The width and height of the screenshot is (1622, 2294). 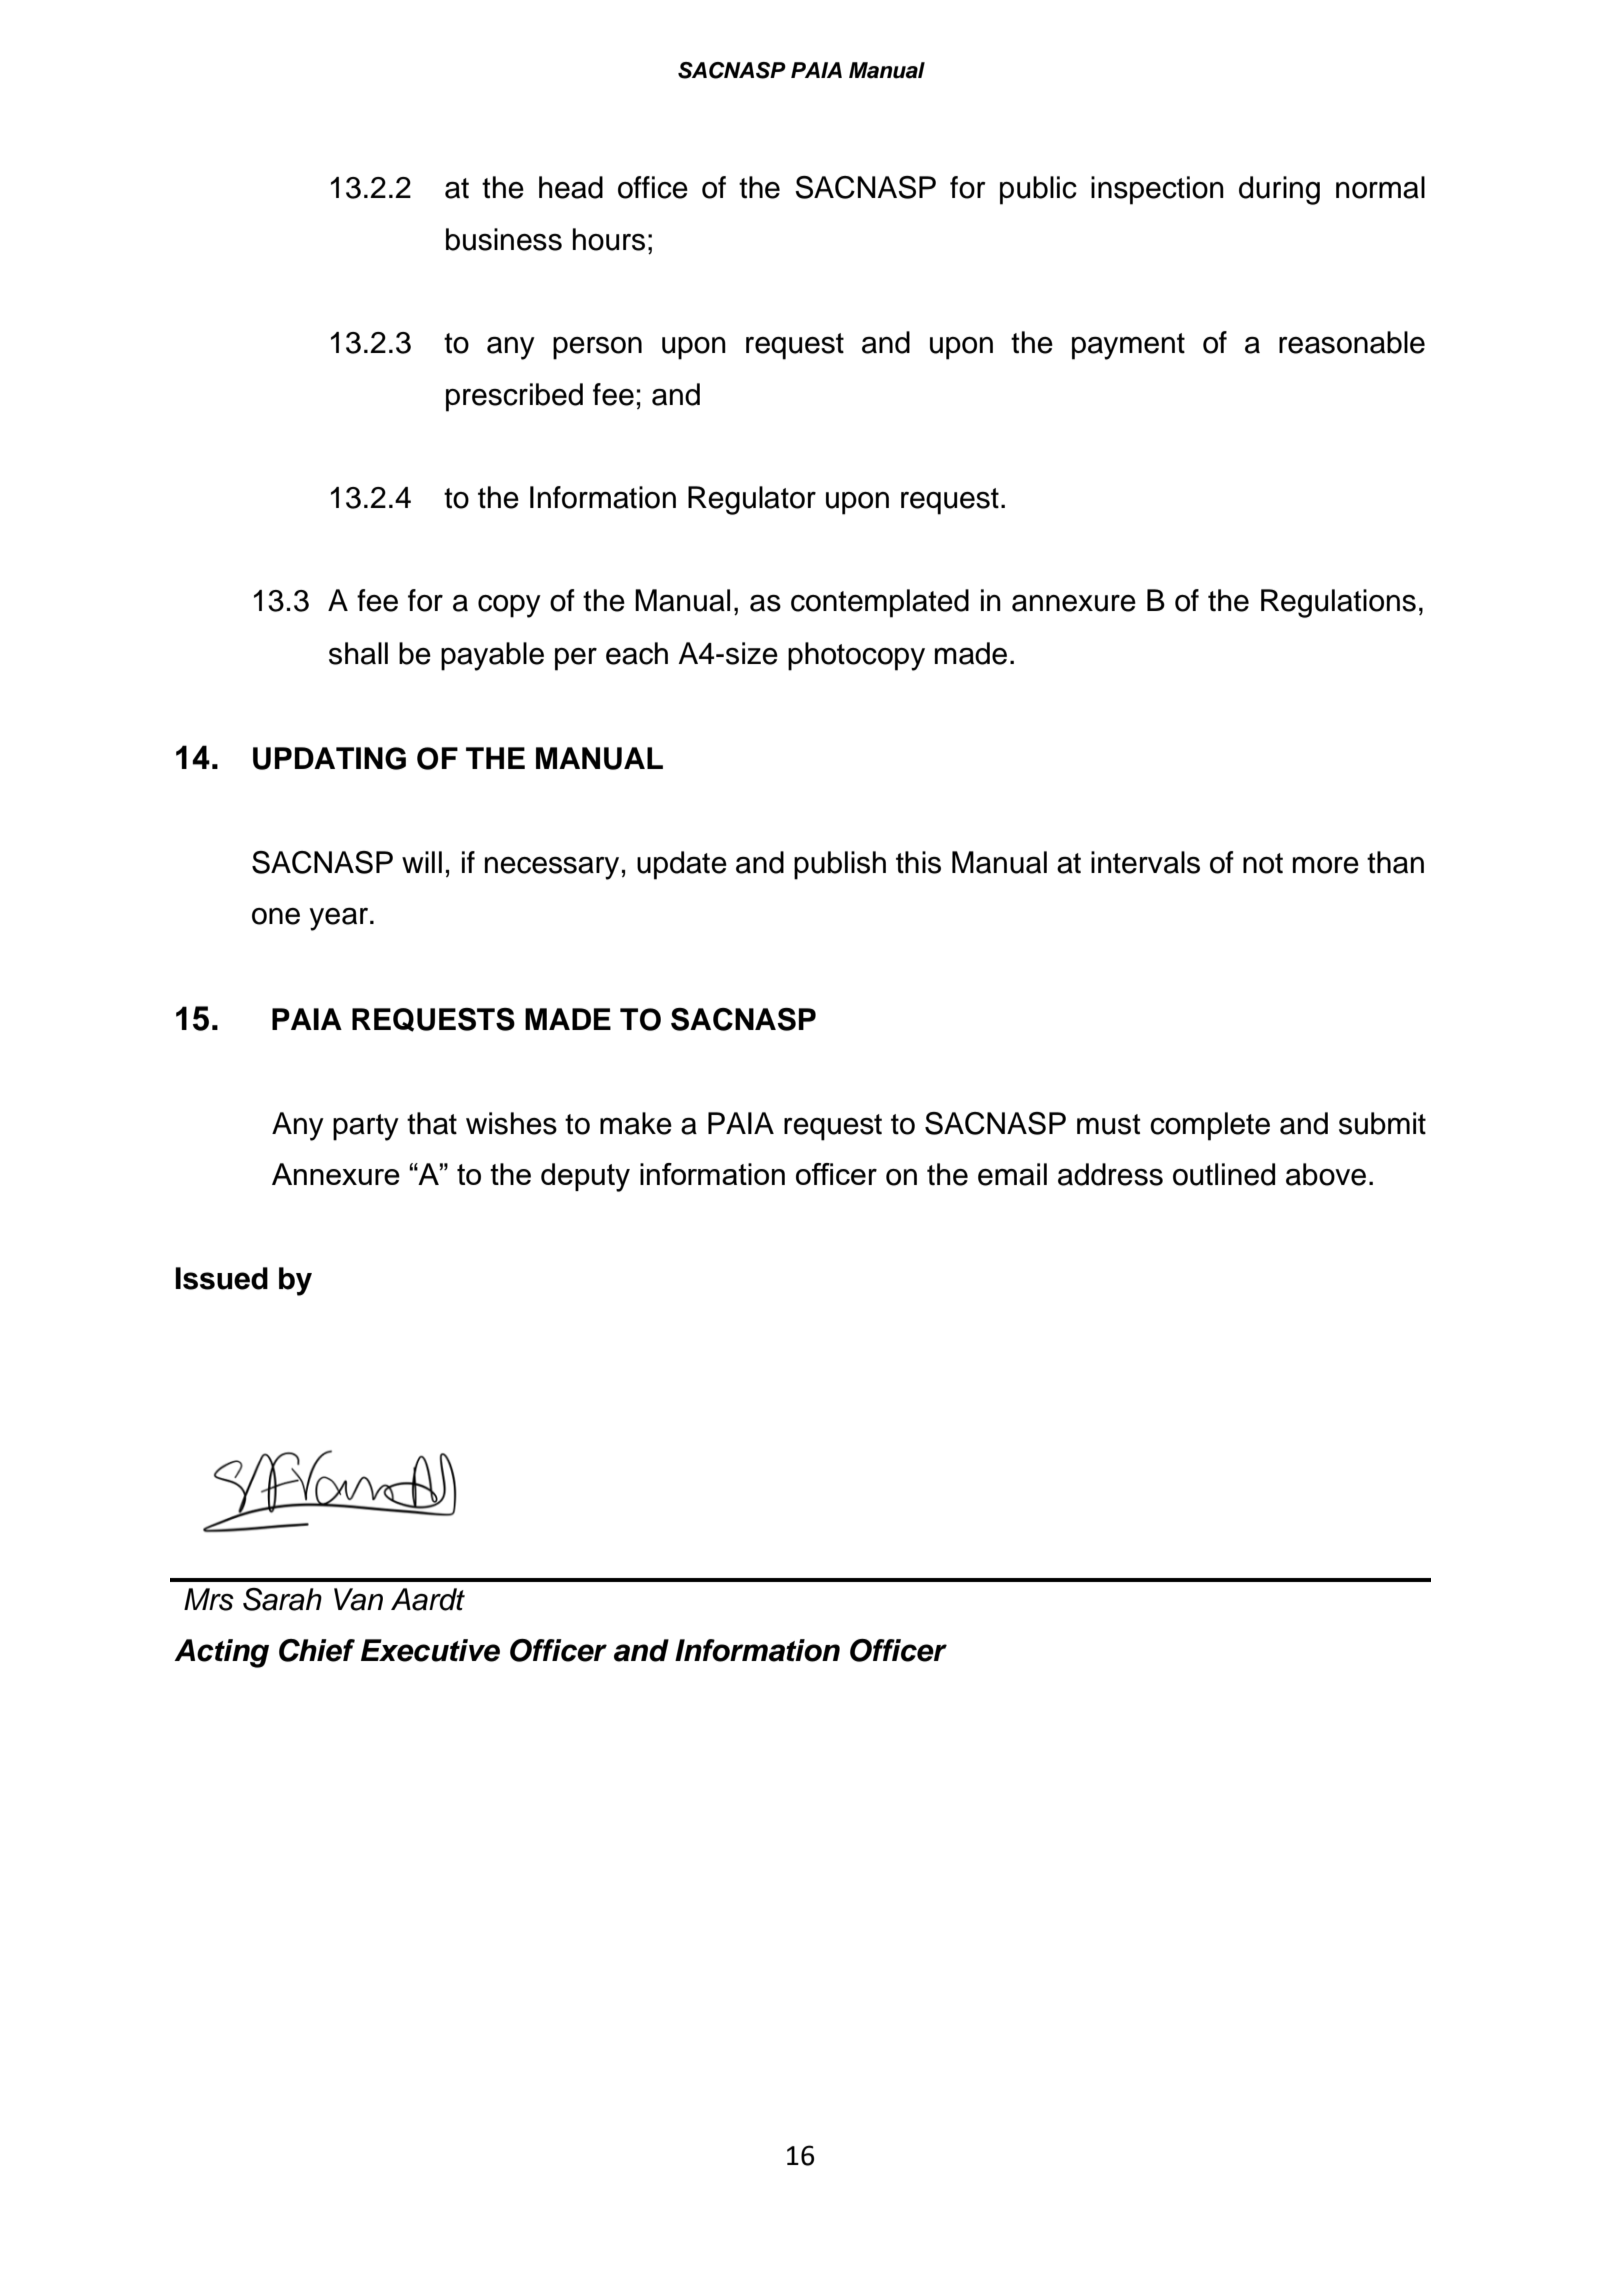 What do you see at coordinates (221, 1278) in the screenshot?
I see `Issued` at bounding box center [221, 1278].
